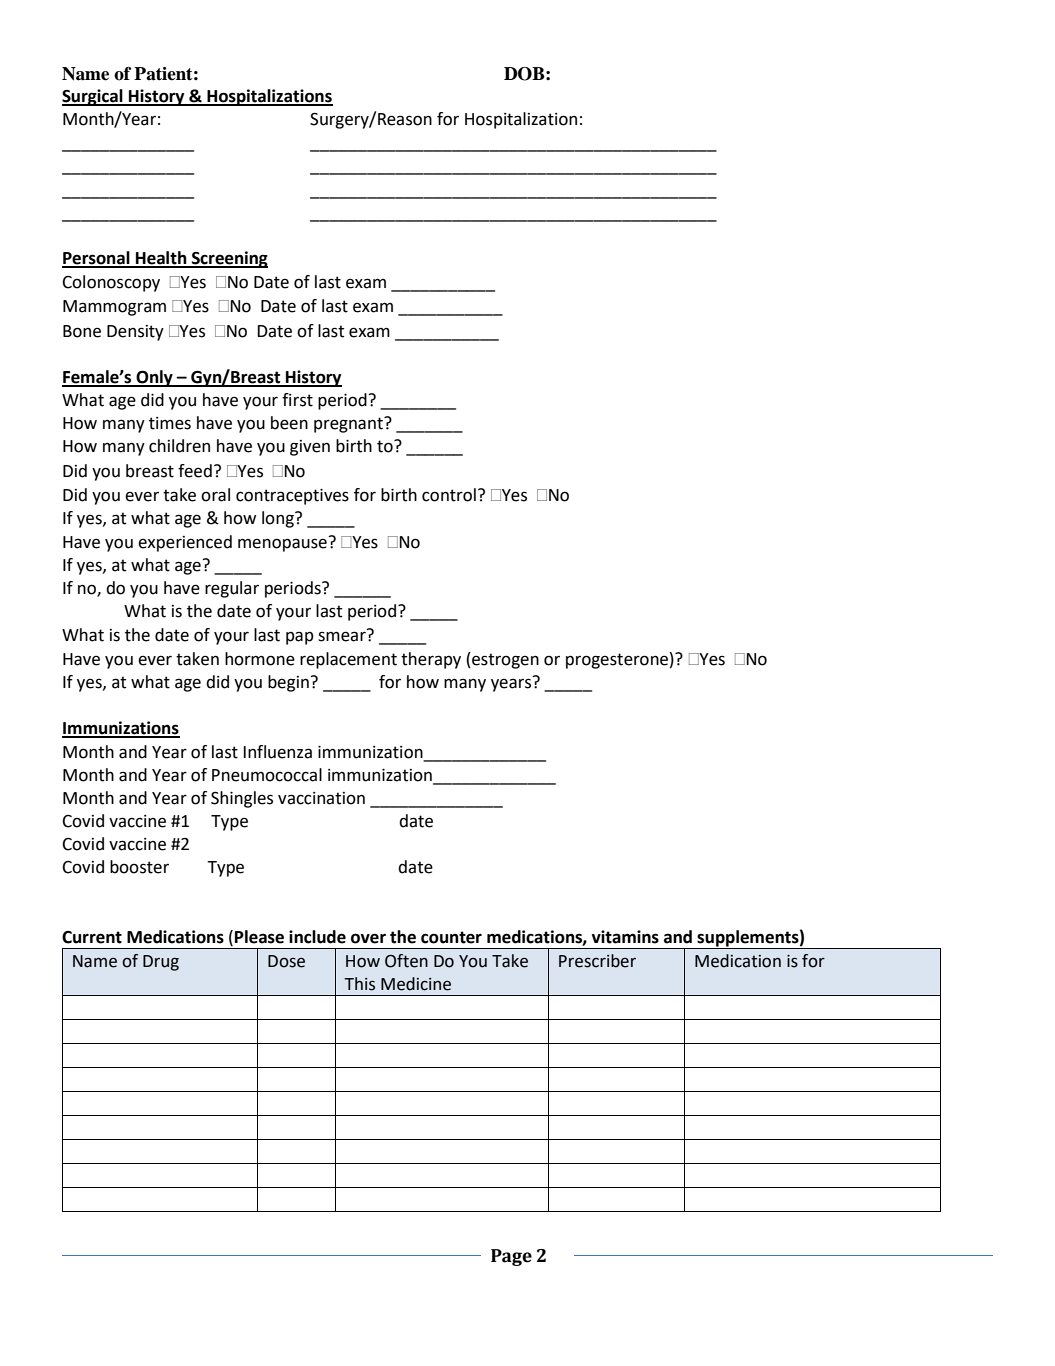 This screenshot has width=1055, height=1366. Describe the element at coordinates (260, 659) in the screenshot. I see `hormone` at that location.
